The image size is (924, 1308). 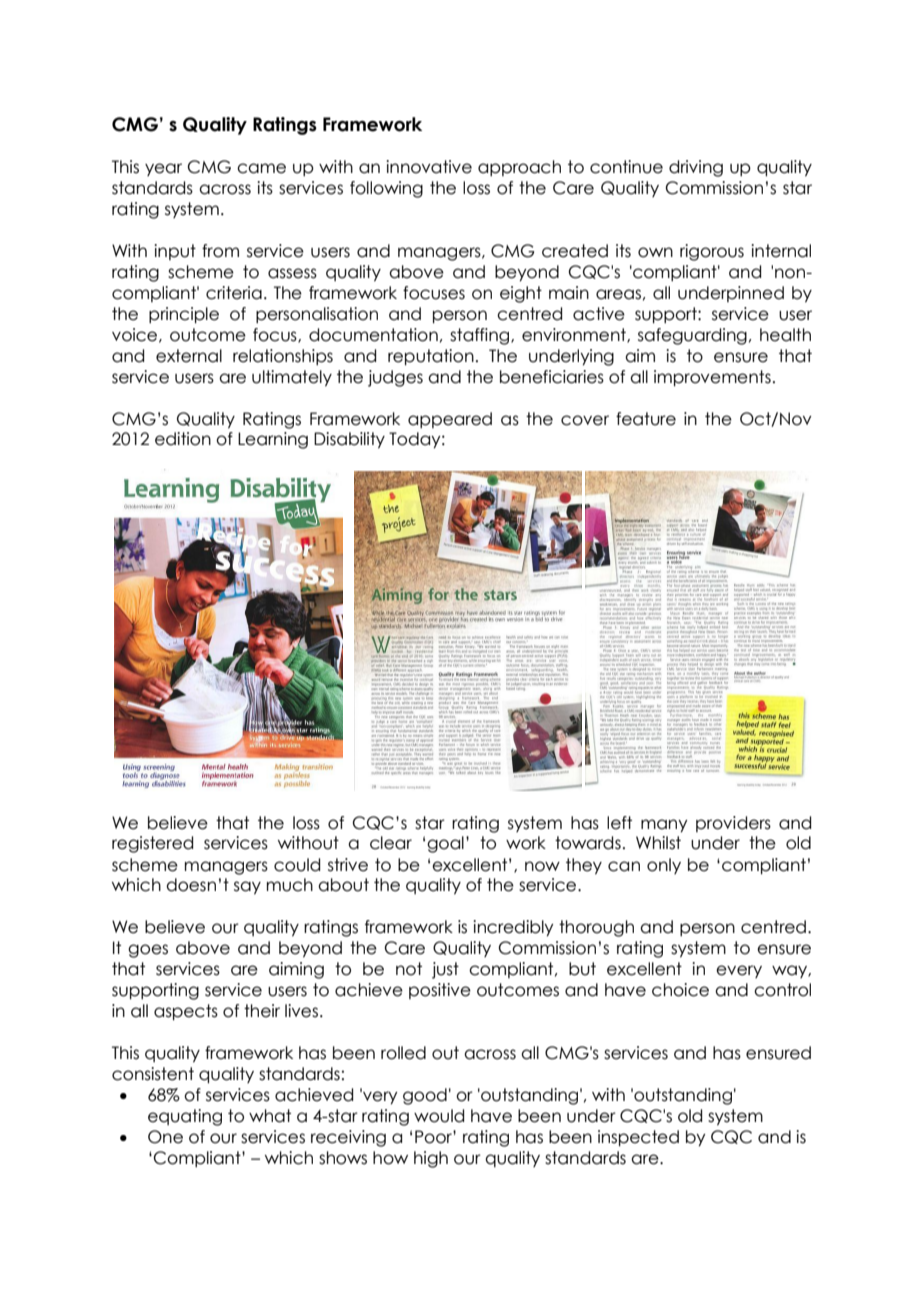 I want to click on equating, so click(x=185, y=1117).
